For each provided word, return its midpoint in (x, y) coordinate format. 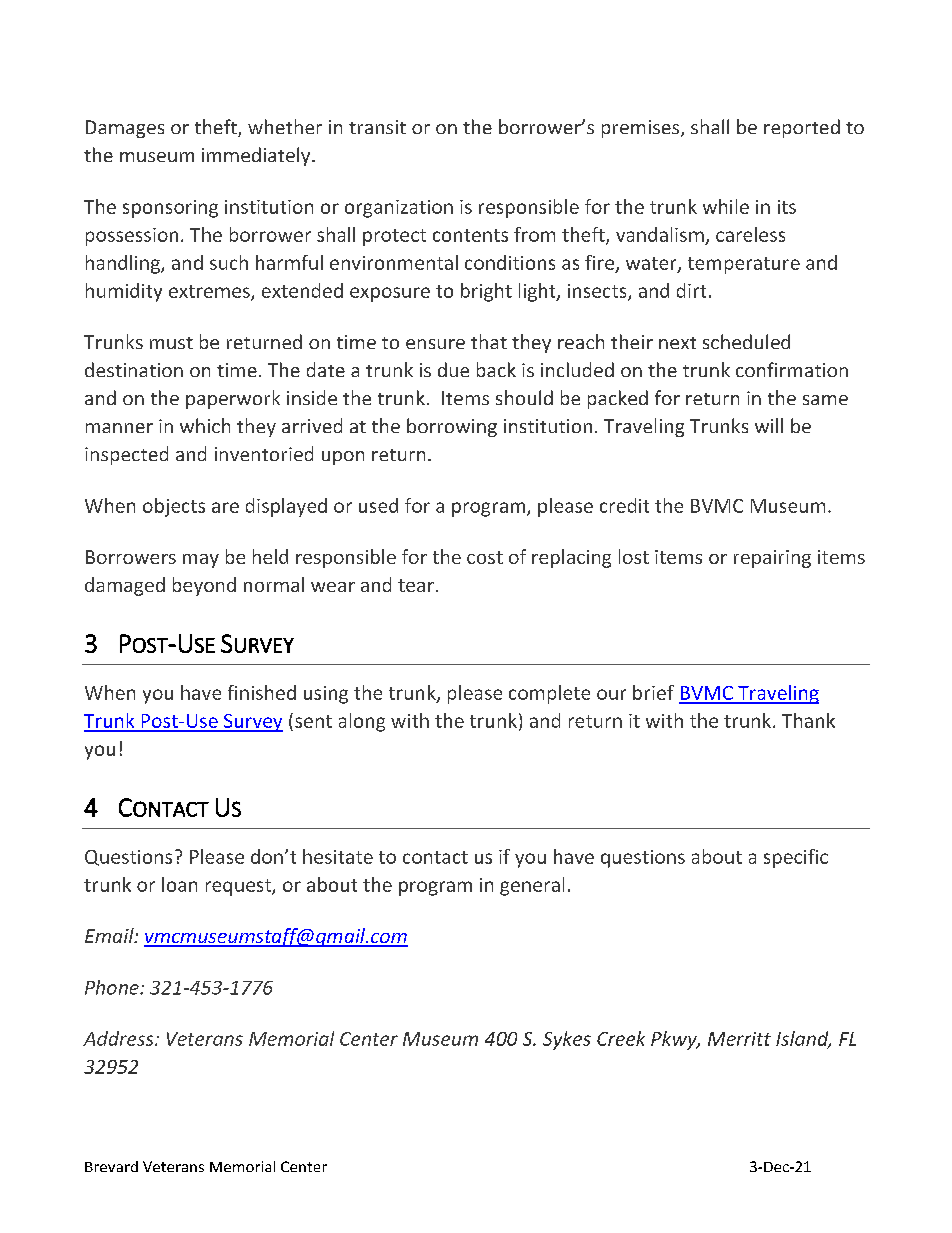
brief (653, 692)
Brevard (111, 1166)
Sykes (567, 1040)
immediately (257, 156)
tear (416, 585)
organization (399, 209)
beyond (204, 586)
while (726, 206)
